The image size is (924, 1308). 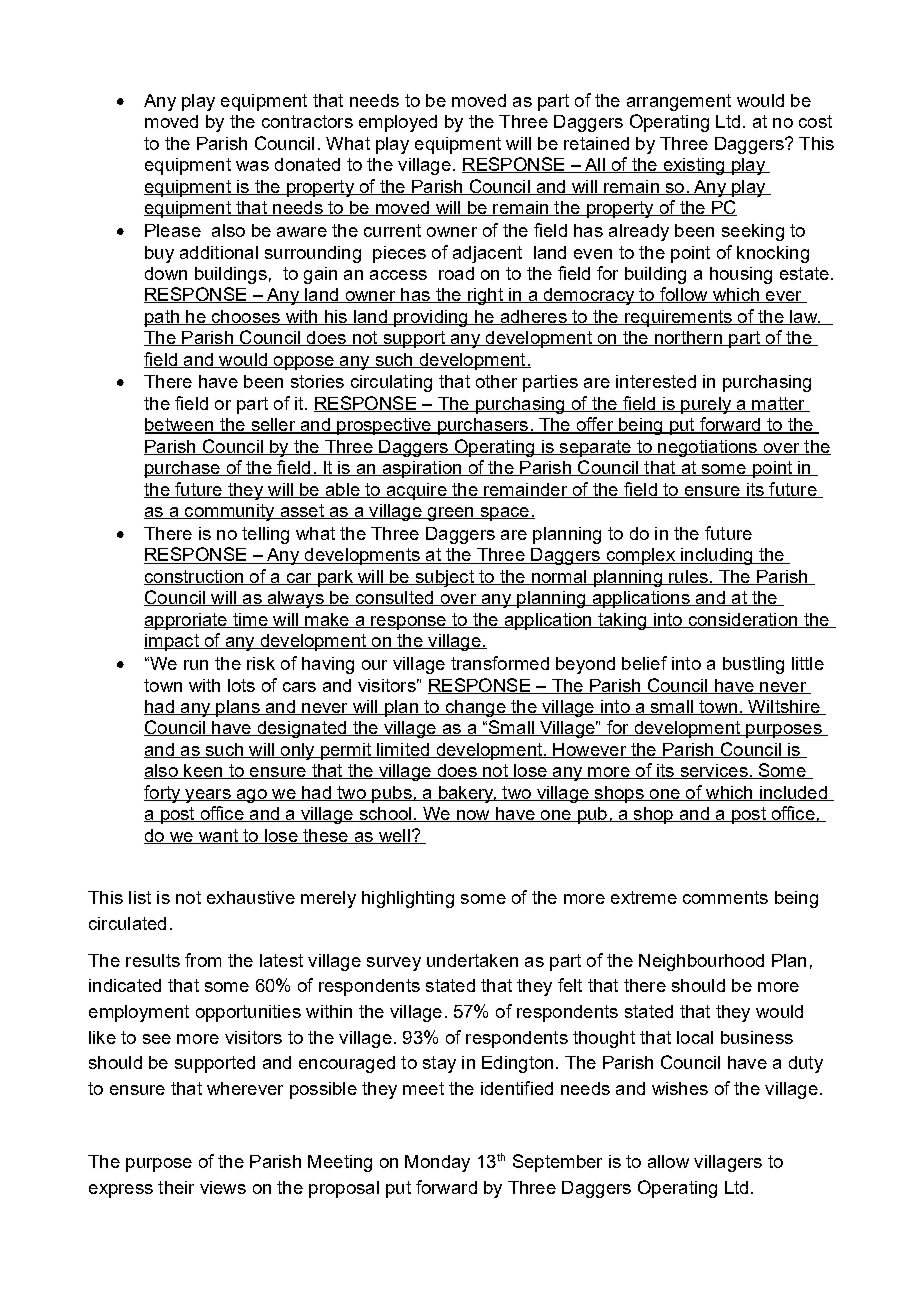 I want to click on bustling, so click(x=753, y=665).
